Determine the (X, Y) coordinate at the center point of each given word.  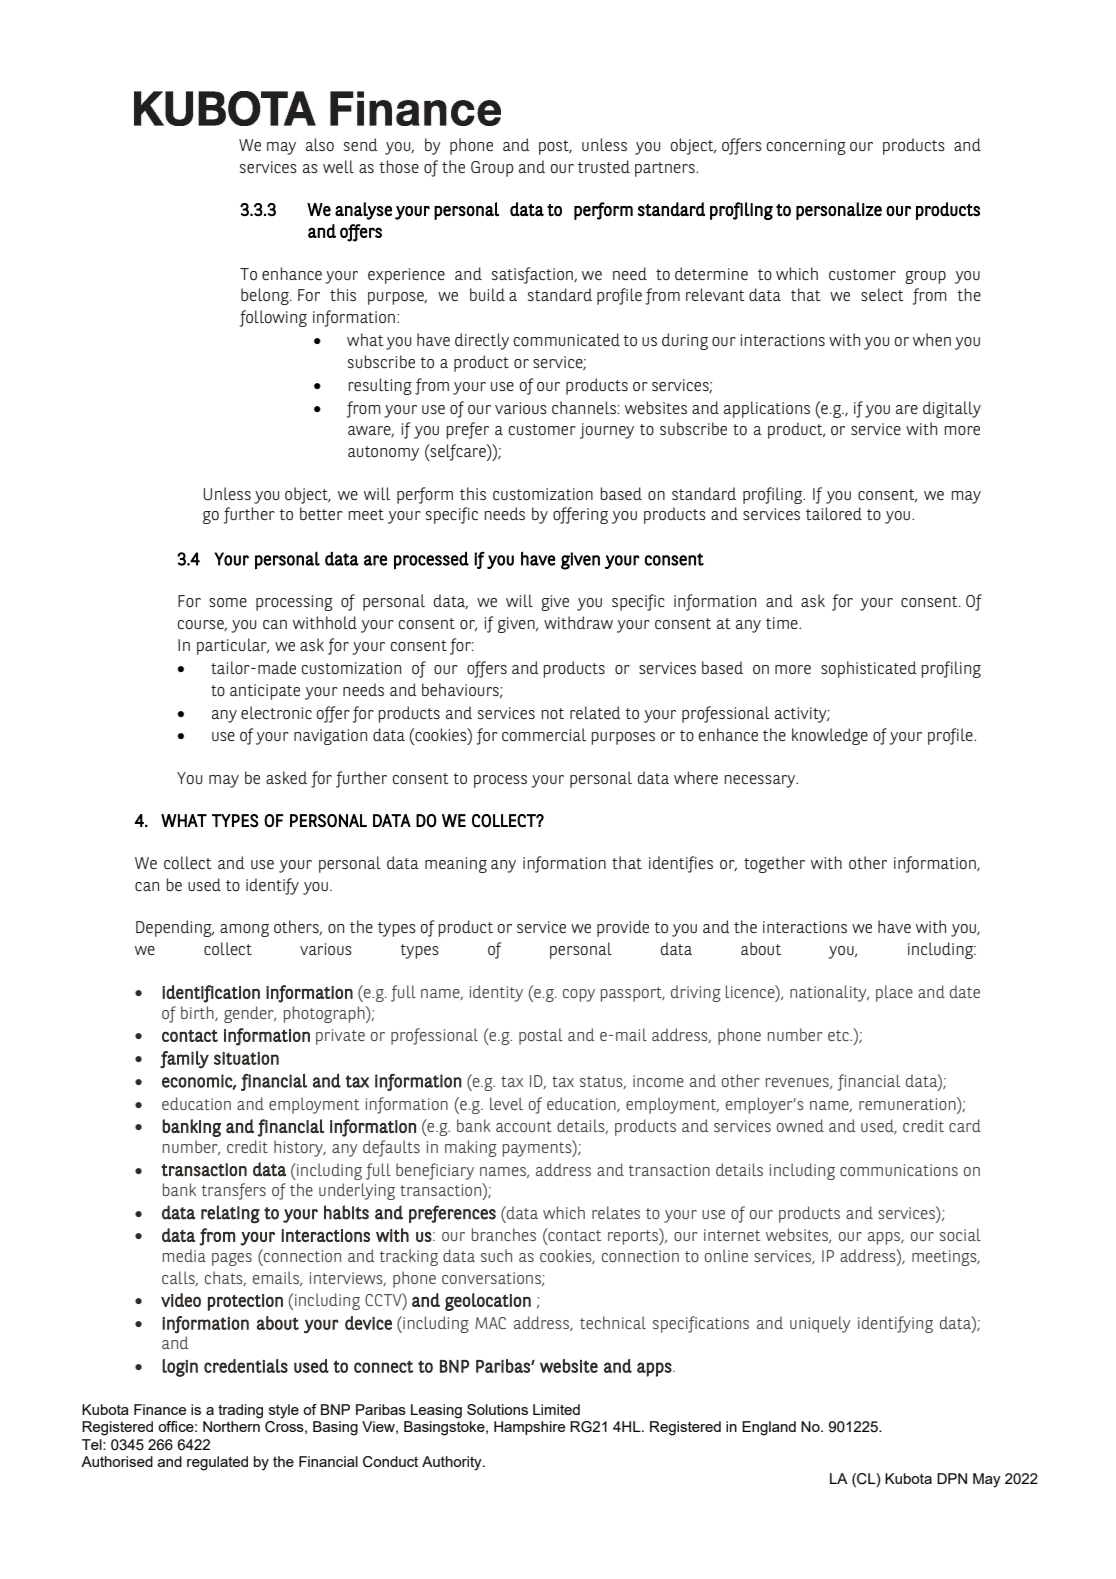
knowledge (830, 736)
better (321, 513)
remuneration (908, 1103)
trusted (604, 166)
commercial (544, 735)
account (524, 1126)
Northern (231, 1426)
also (320, 144)
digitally (952, 409)
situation (246, 1058)
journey (607, 431)
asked (286, 777)
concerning (806, 147)
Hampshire (529, 1428)
